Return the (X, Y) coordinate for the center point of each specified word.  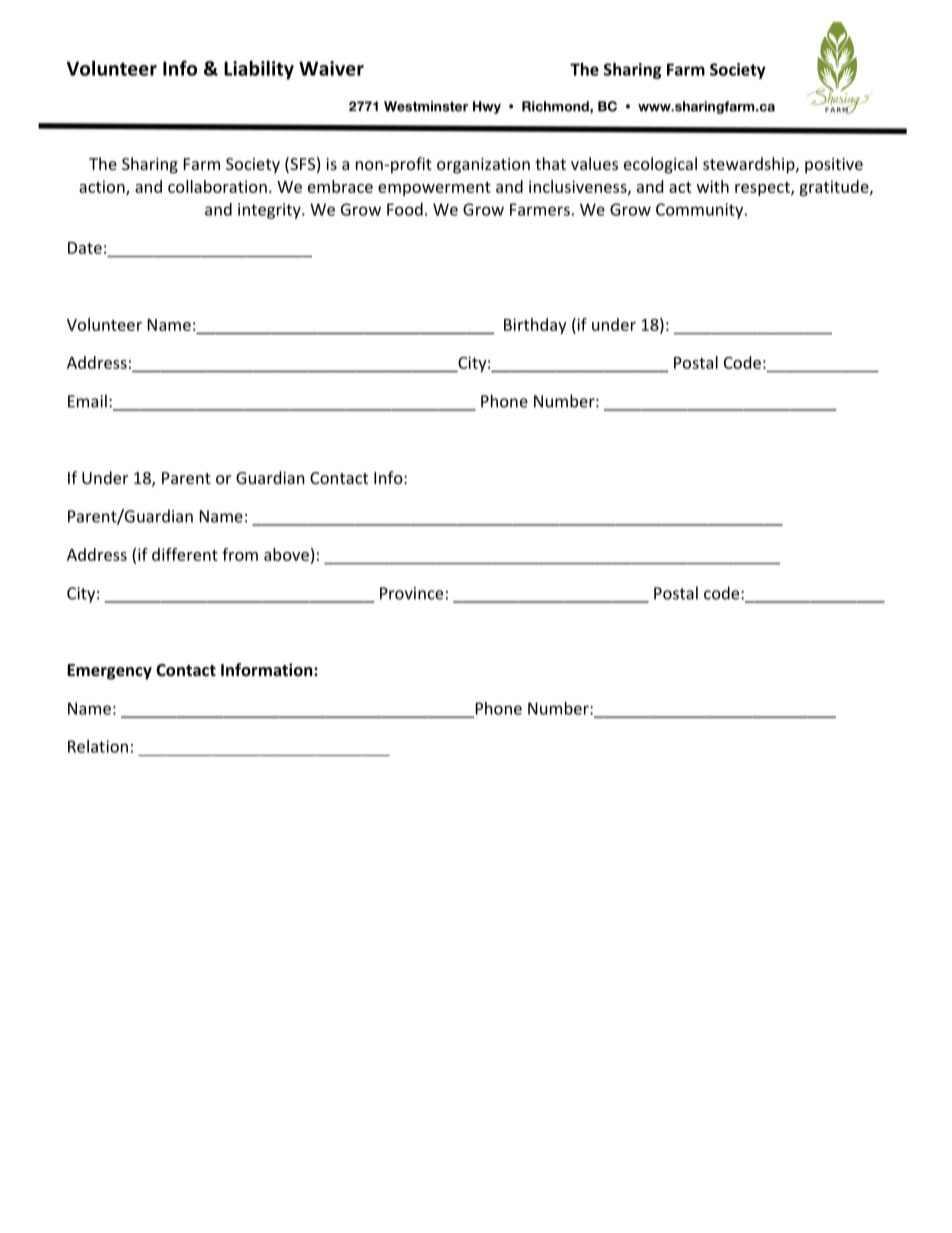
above (286, 554)
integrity (270, 211)
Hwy (487, 107)
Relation (98, 746)
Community (701, 211)
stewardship (750, 165)
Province (411, 593)
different (185, 554)
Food (405, 209)
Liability (259, 70)
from (240, 554)
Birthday (535, 326)
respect (763, 189)
